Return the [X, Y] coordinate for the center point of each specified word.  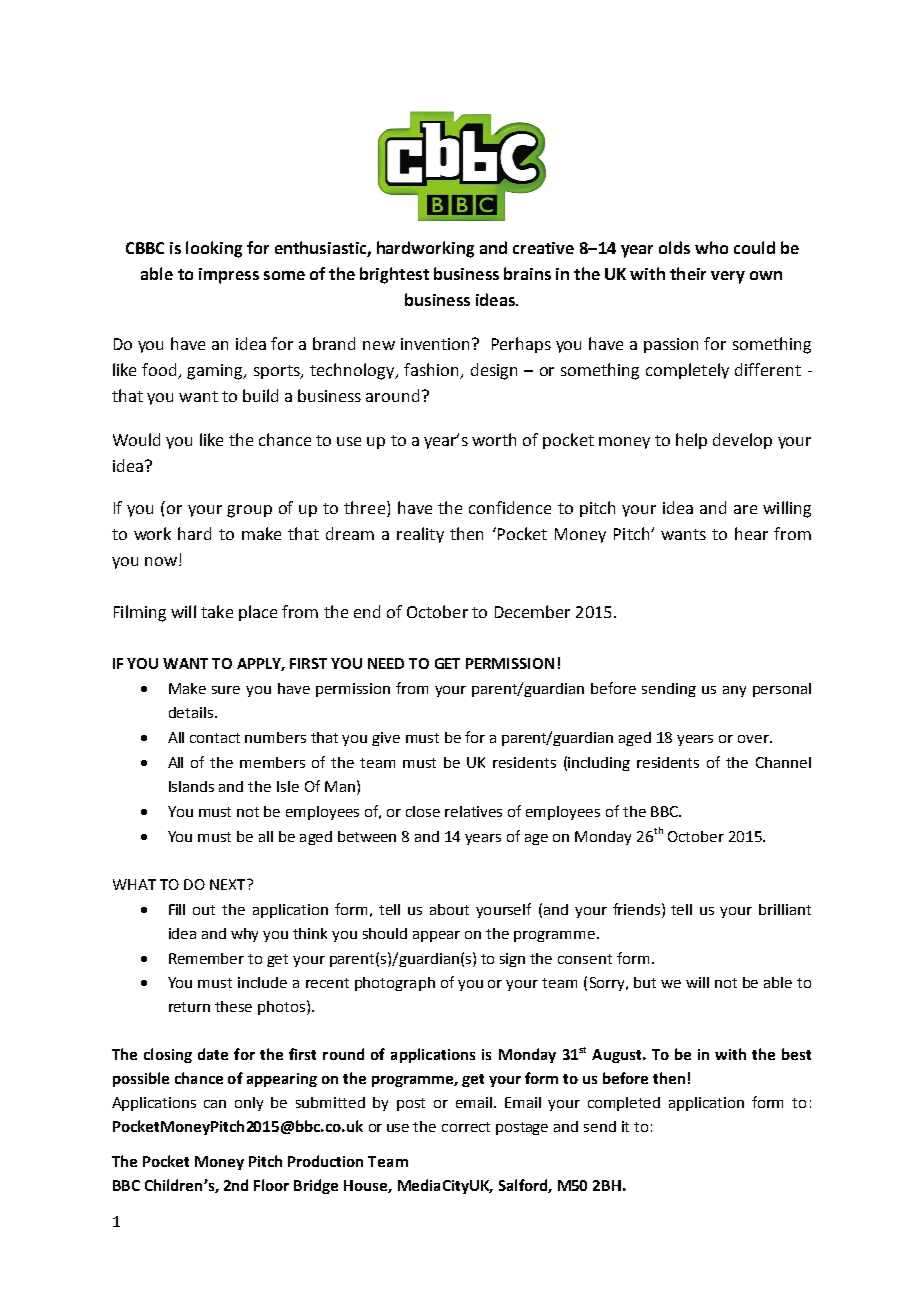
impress [229, 276]
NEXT [229, 884]
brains [527, 273]
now [161, 561]
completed [624, 1104]
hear [751, 533]
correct [466, 1127]
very [728, 277]
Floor [271, 1185]
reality [420, 535]
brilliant [785, 909]
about [449, 909]
